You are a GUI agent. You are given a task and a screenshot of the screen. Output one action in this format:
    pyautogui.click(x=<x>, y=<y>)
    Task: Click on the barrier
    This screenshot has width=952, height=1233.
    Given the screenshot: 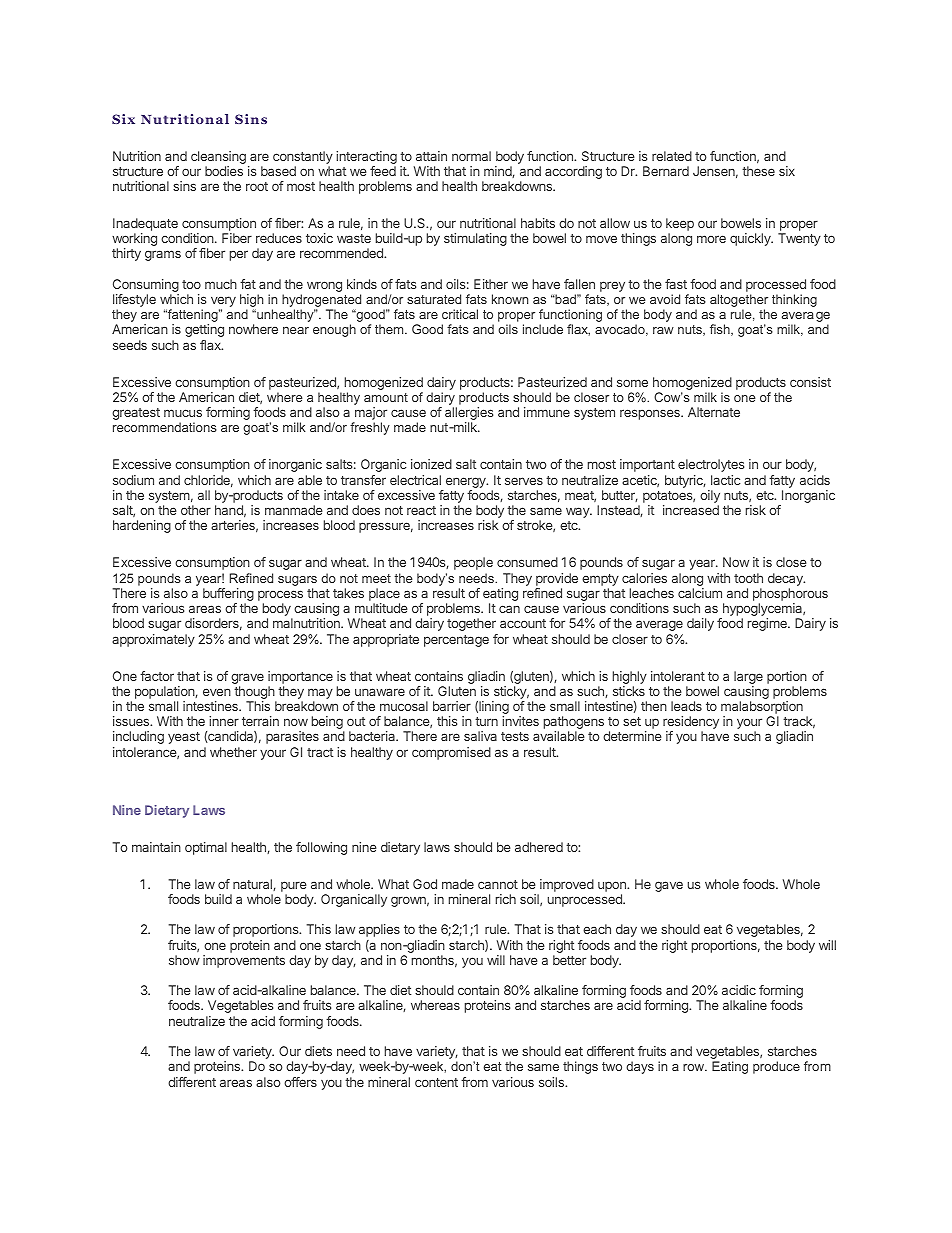 What is the action you would take?
    pyautogui.click(x=452, y=706)
